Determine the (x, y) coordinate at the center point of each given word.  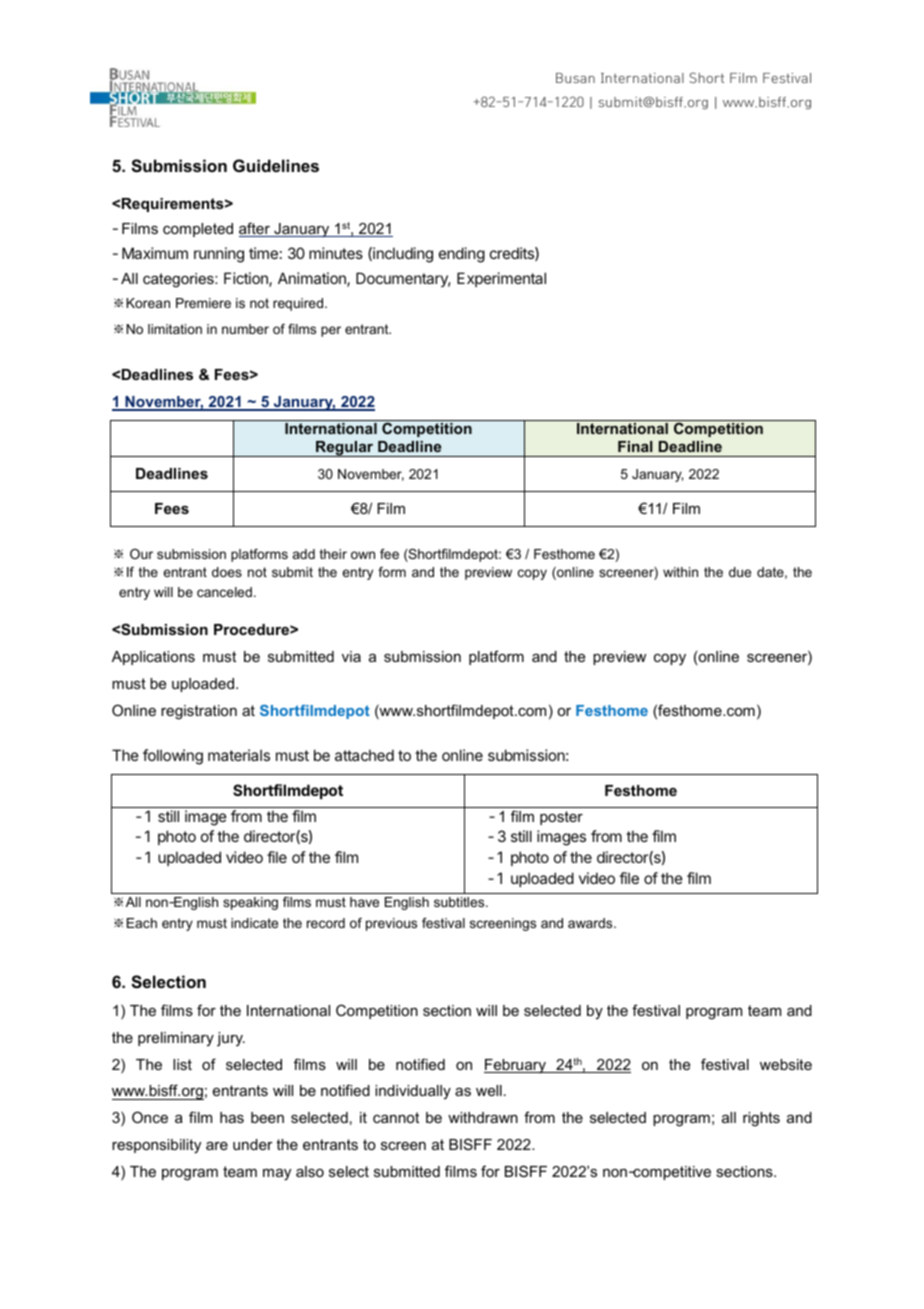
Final (635, 446)
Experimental (501, 279)
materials (239, 755)
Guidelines (276, 165)
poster (561, 818)
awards (591, 923)
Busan (575, 78)
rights (761, 1119)
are (217, 1146)
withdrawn (483, 1117)
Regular (345, 449)
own (363, 555)
